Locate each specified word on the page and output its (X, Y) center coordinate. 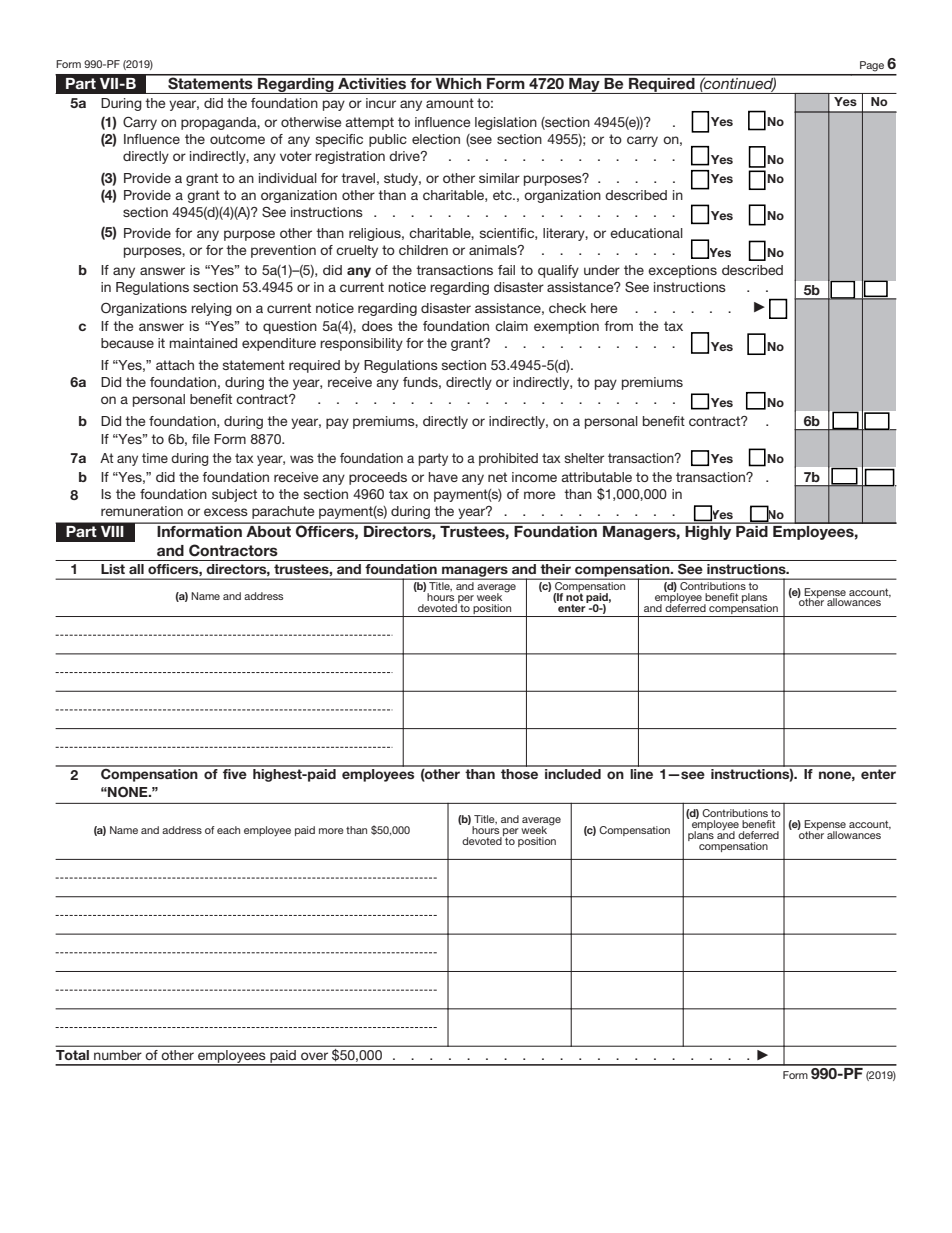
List (113, 569)
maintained (203, 343)
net (497, 477)
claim (511, 326)
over (314, 1056)
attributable (596, 477)
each (228, 830)
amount (450, 103)
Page (872, 66)
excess (226, 512)
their (555, 569)
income (534, 477)
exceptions (682, 271)
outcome (237, 139)
